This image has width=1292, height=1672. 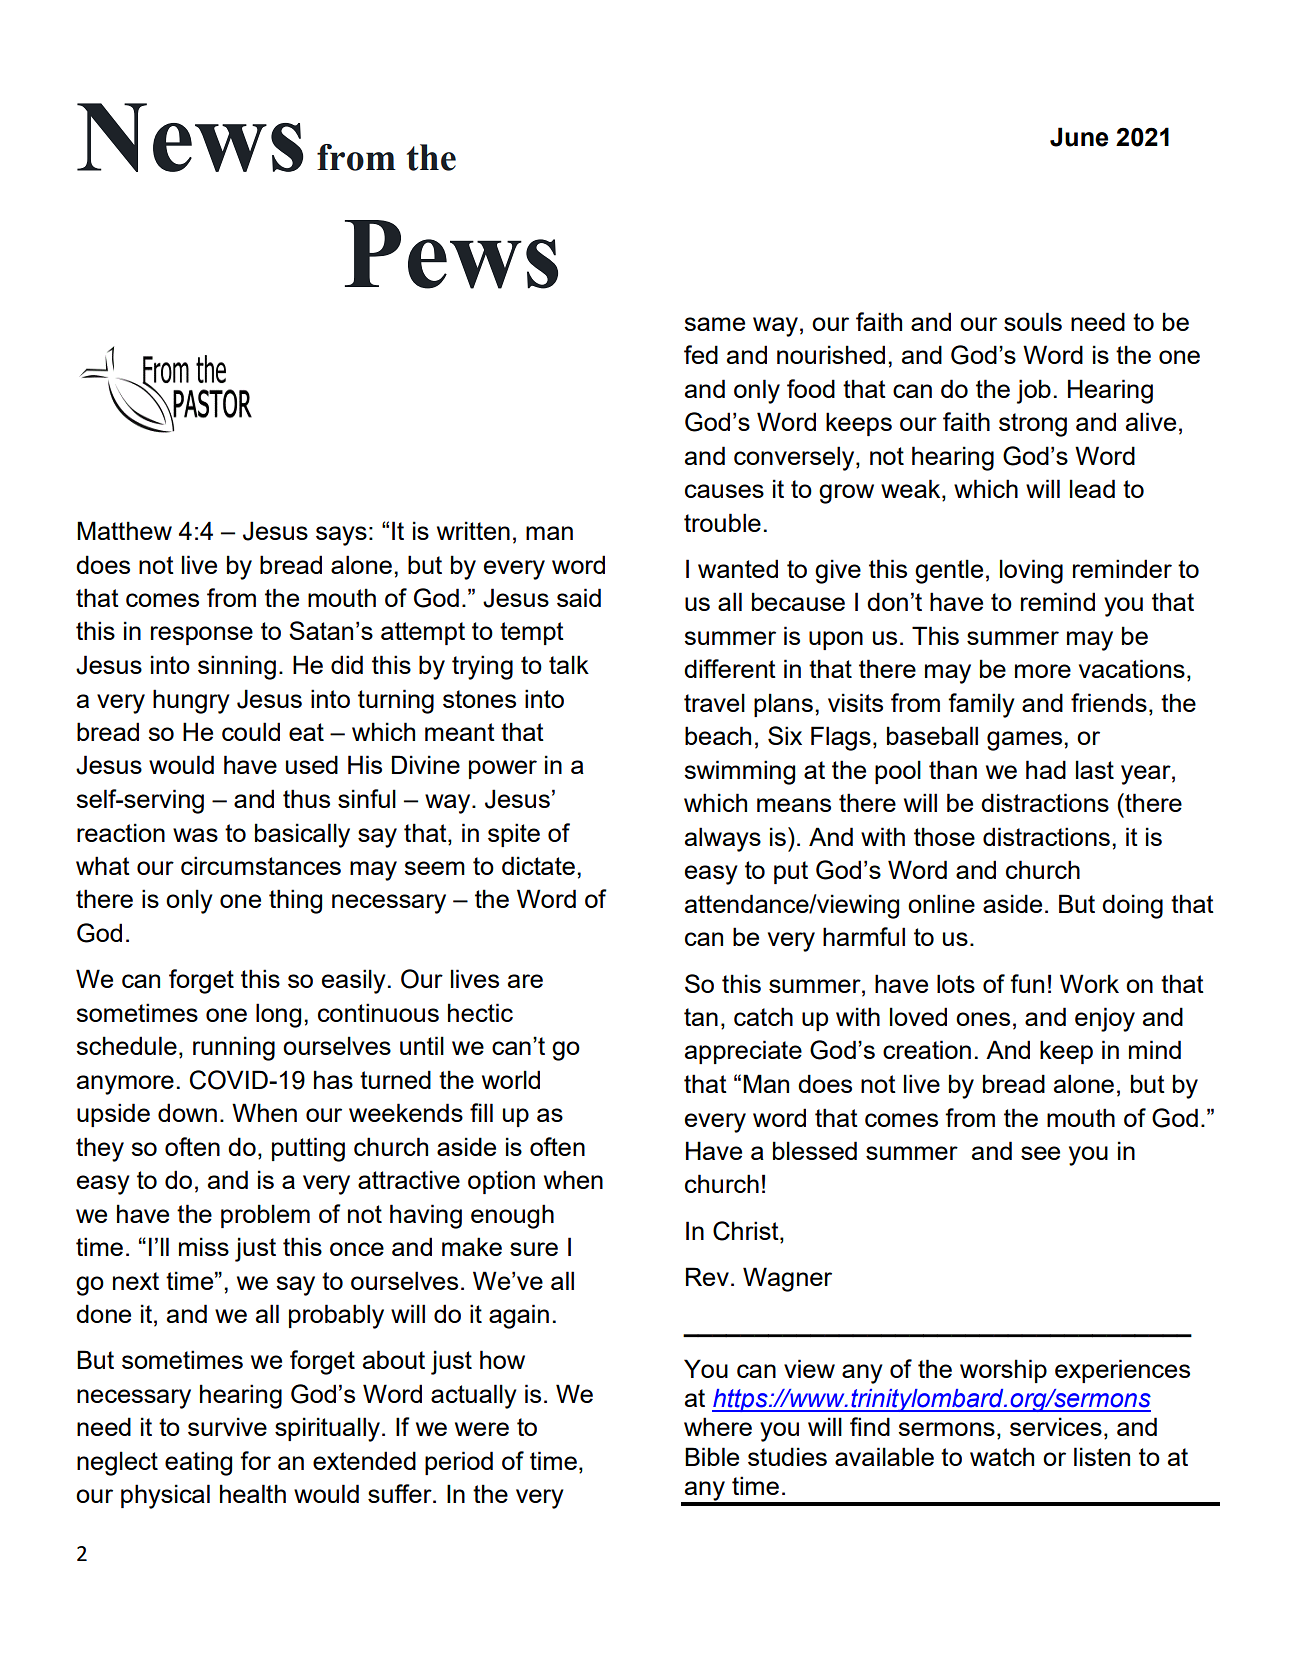 I want to click on running, so click(x=234, y=1048).
